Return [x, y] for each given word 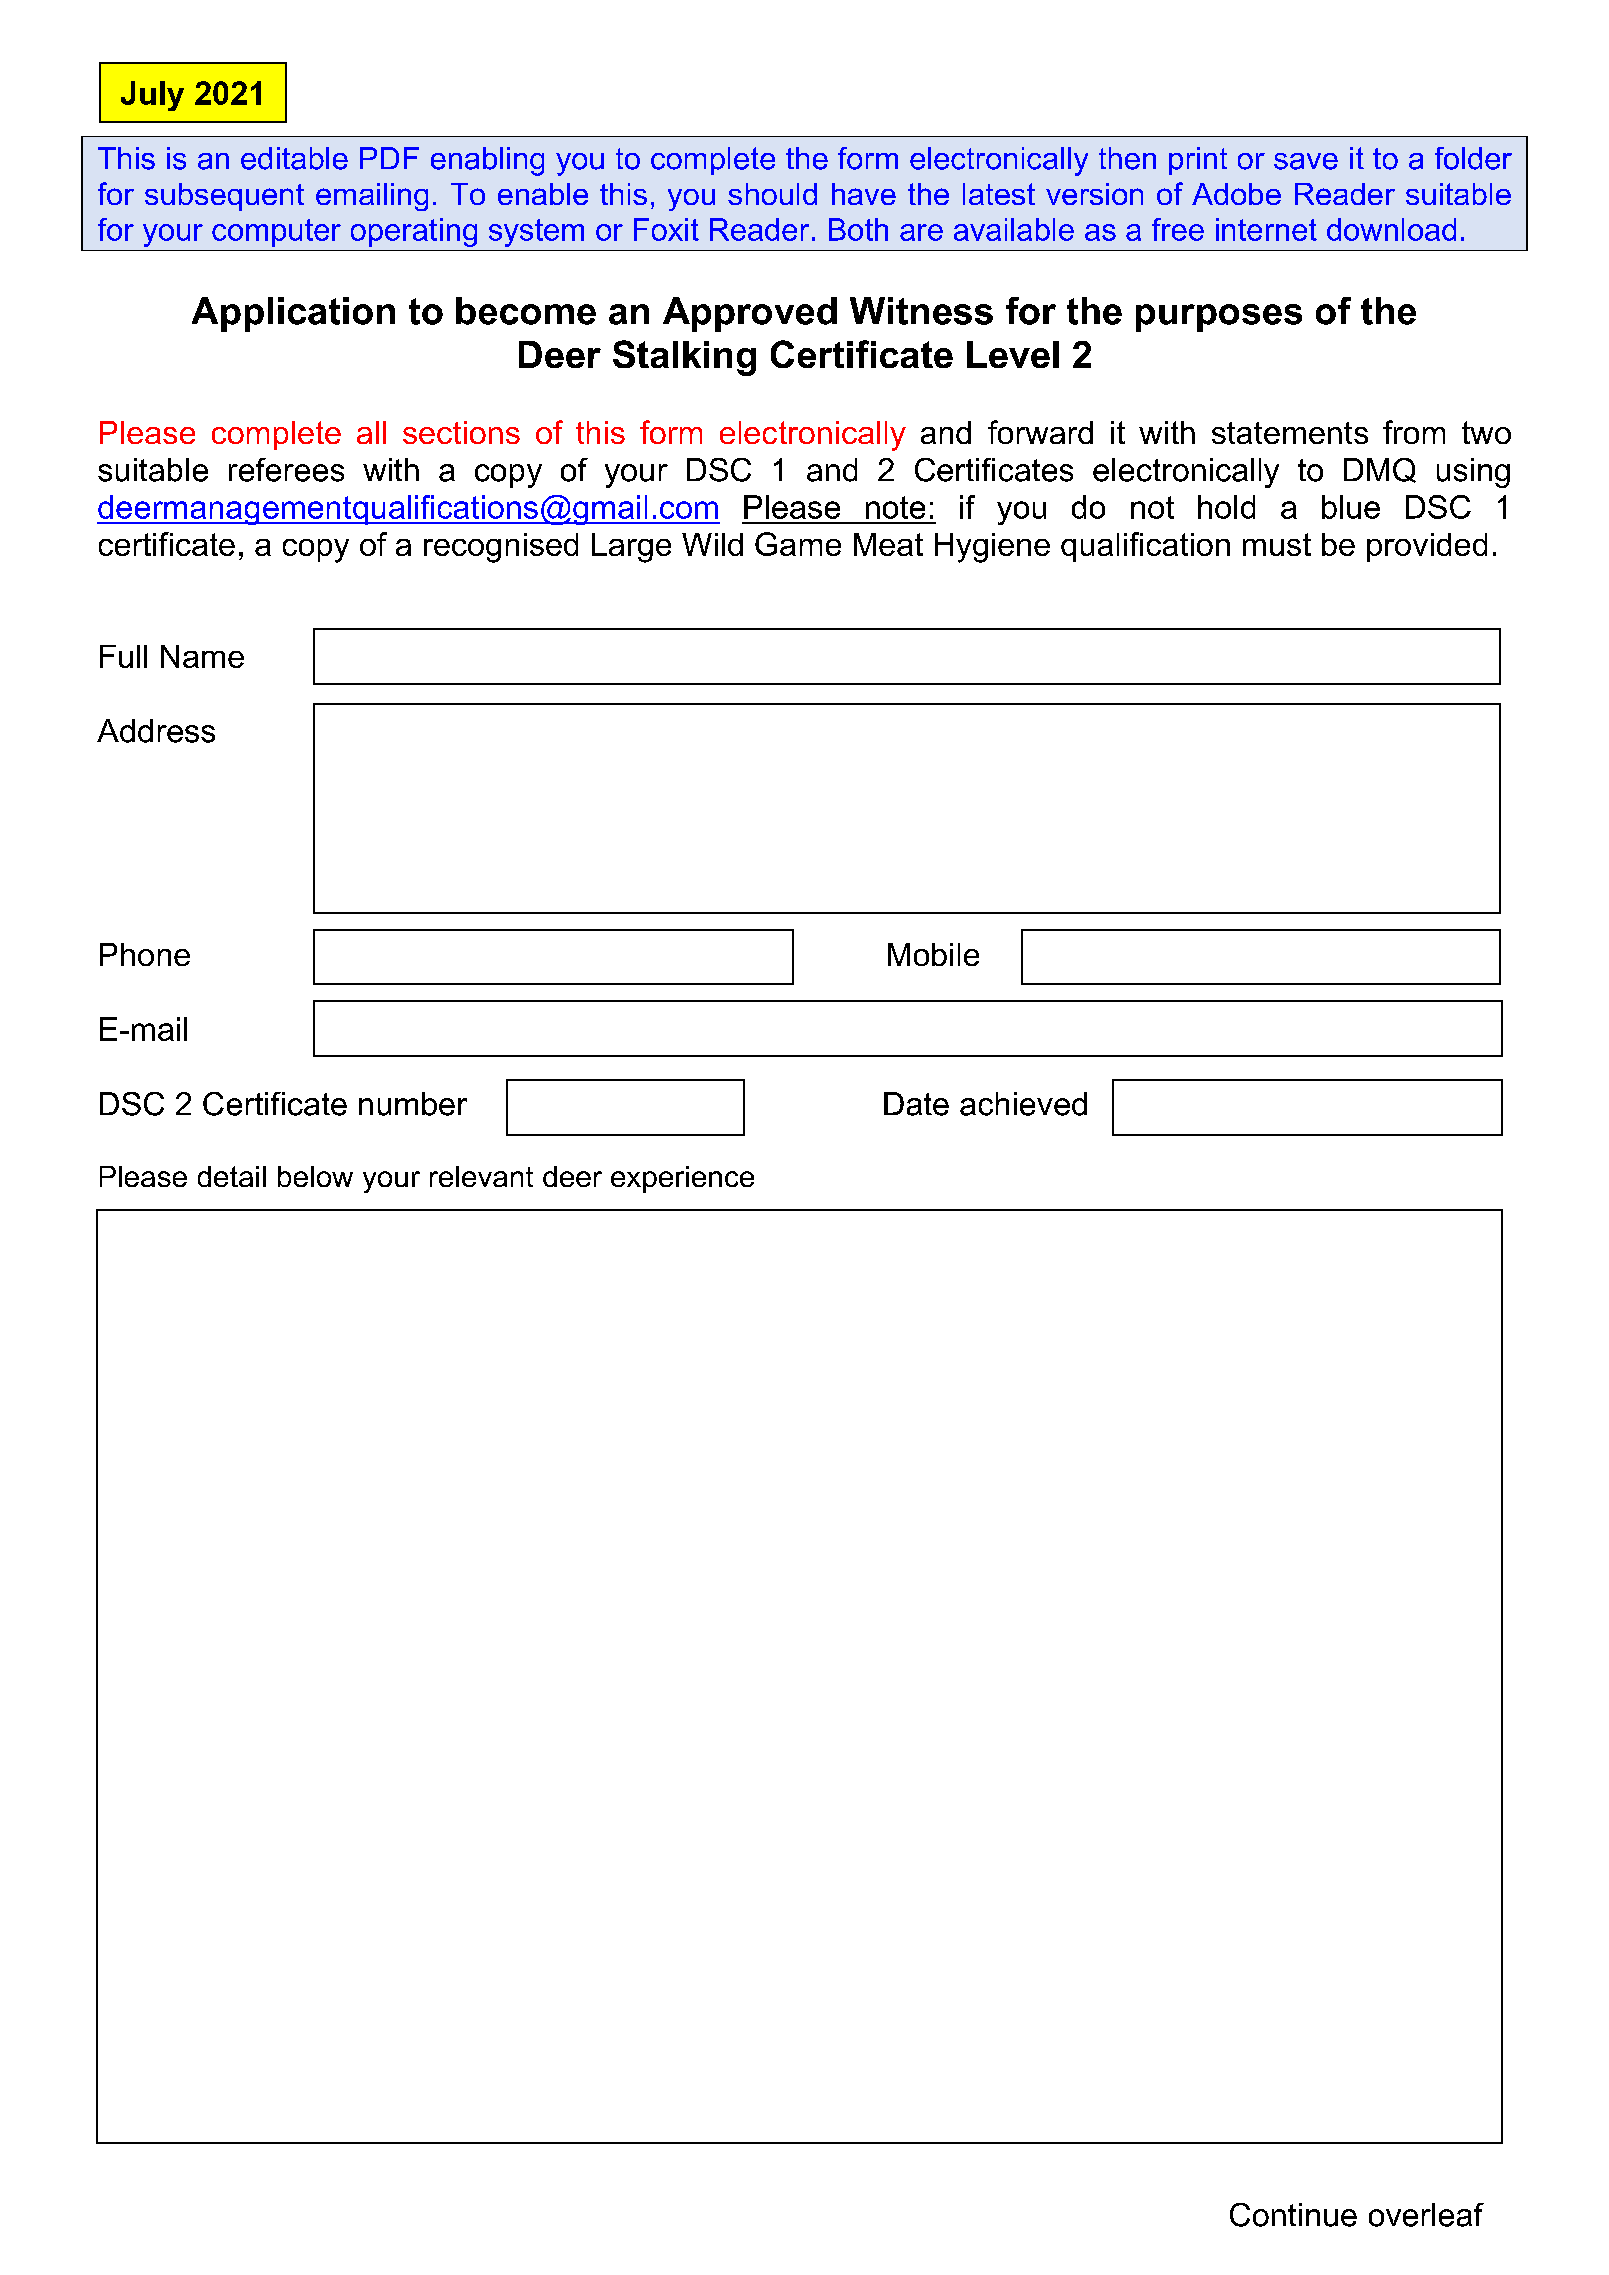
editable [294, 158]
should [772, 194]
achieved [1023, 1104]
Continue [1293, 2215]
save [1306, 161]
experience [682, 1179]
